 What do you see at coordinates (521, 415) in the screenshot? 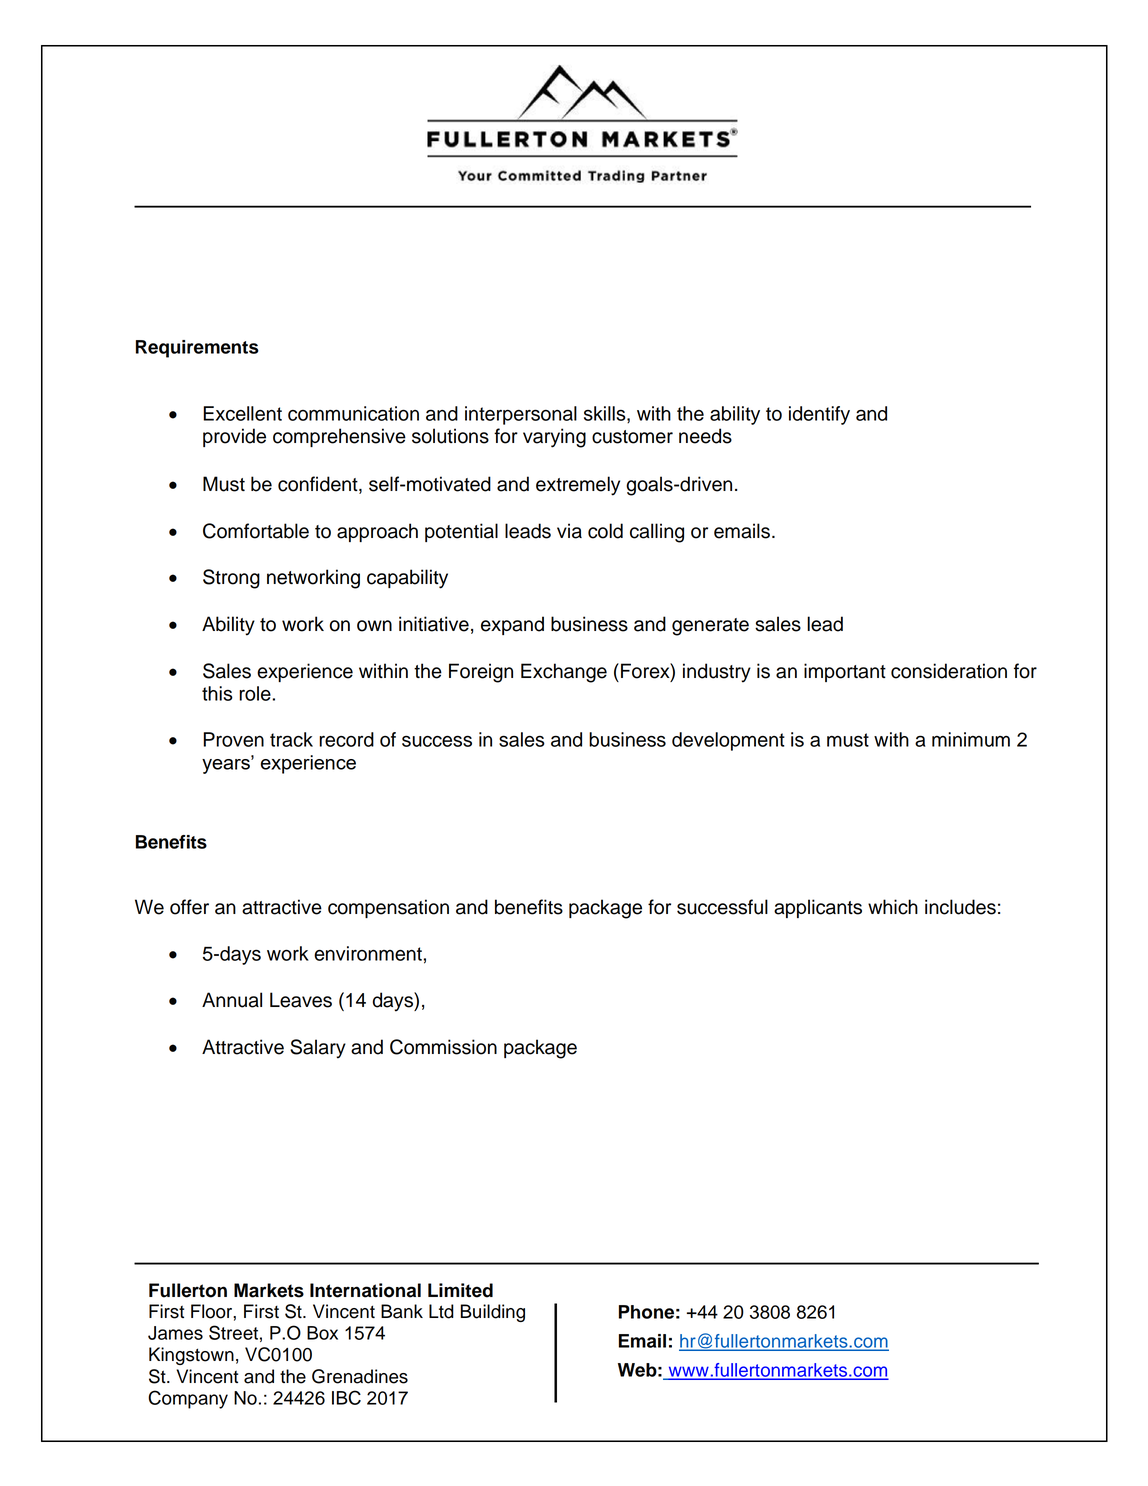
I see `interpersonal` at bounding box center [521, 415].
